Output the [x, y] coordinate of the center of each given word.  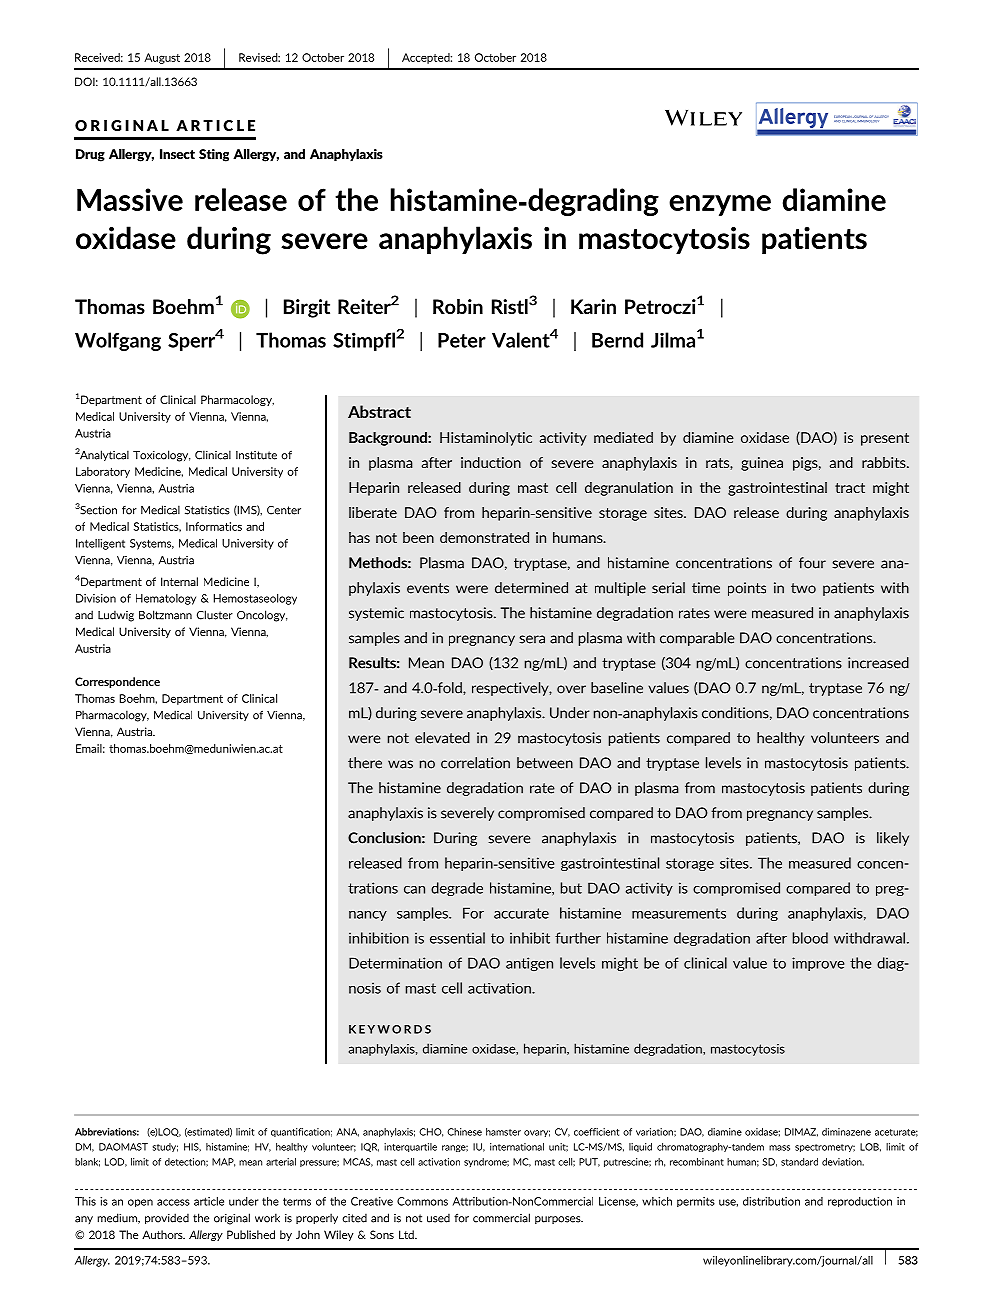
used [438, 1218]
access [173, 1202]
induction [491, 462]
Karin [593, 306]
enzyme [720, 205]
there [365, 763]
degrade [457, 889]
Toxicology [162, 456]
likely [893, 839]
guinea [762, 464]
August [162, 58]
